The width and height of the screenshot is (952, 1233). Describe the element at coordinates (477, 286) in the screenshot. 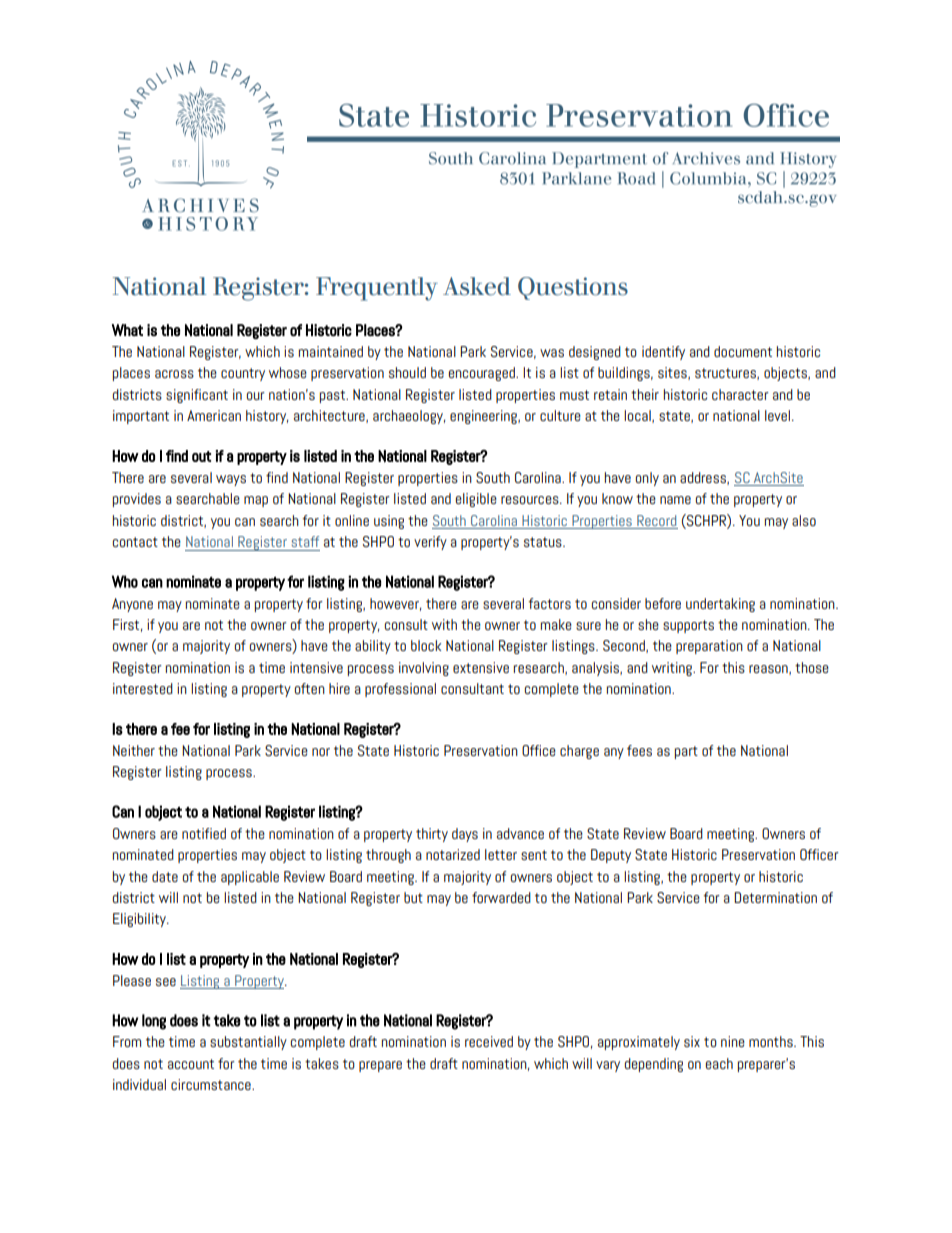

I see `Asked` at that location.
